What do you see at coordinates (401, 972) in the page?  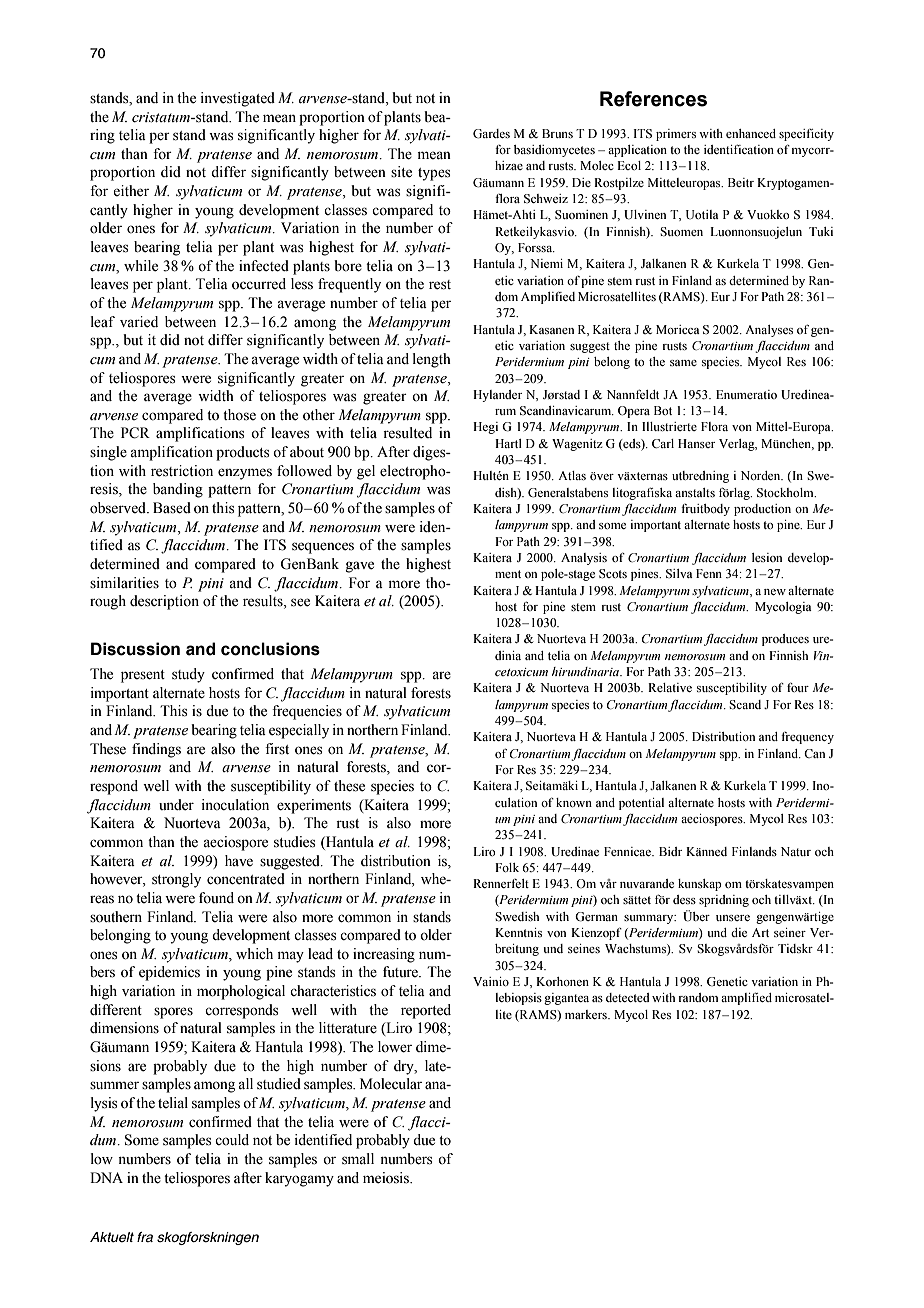 I see `future` at bounding box center [401, 972].
